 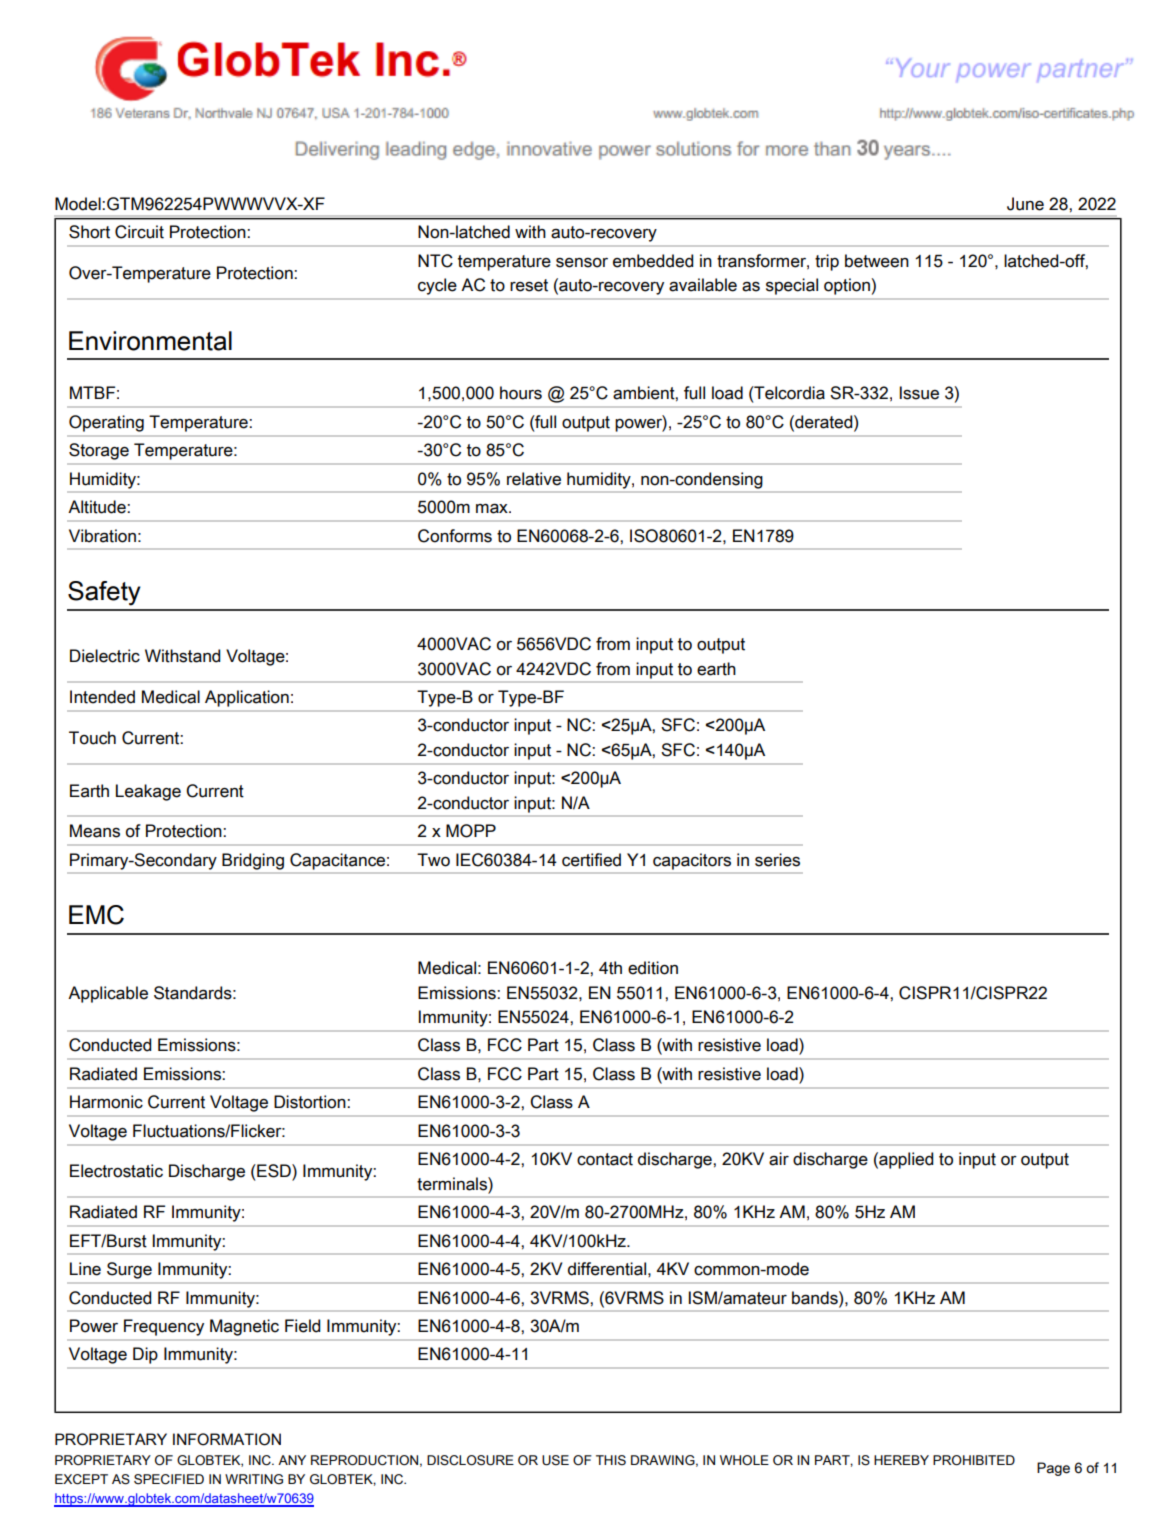 What do you see at coordinates (877, 261) in the screenshot?
I see `between` at bounding box center [877, 261].
